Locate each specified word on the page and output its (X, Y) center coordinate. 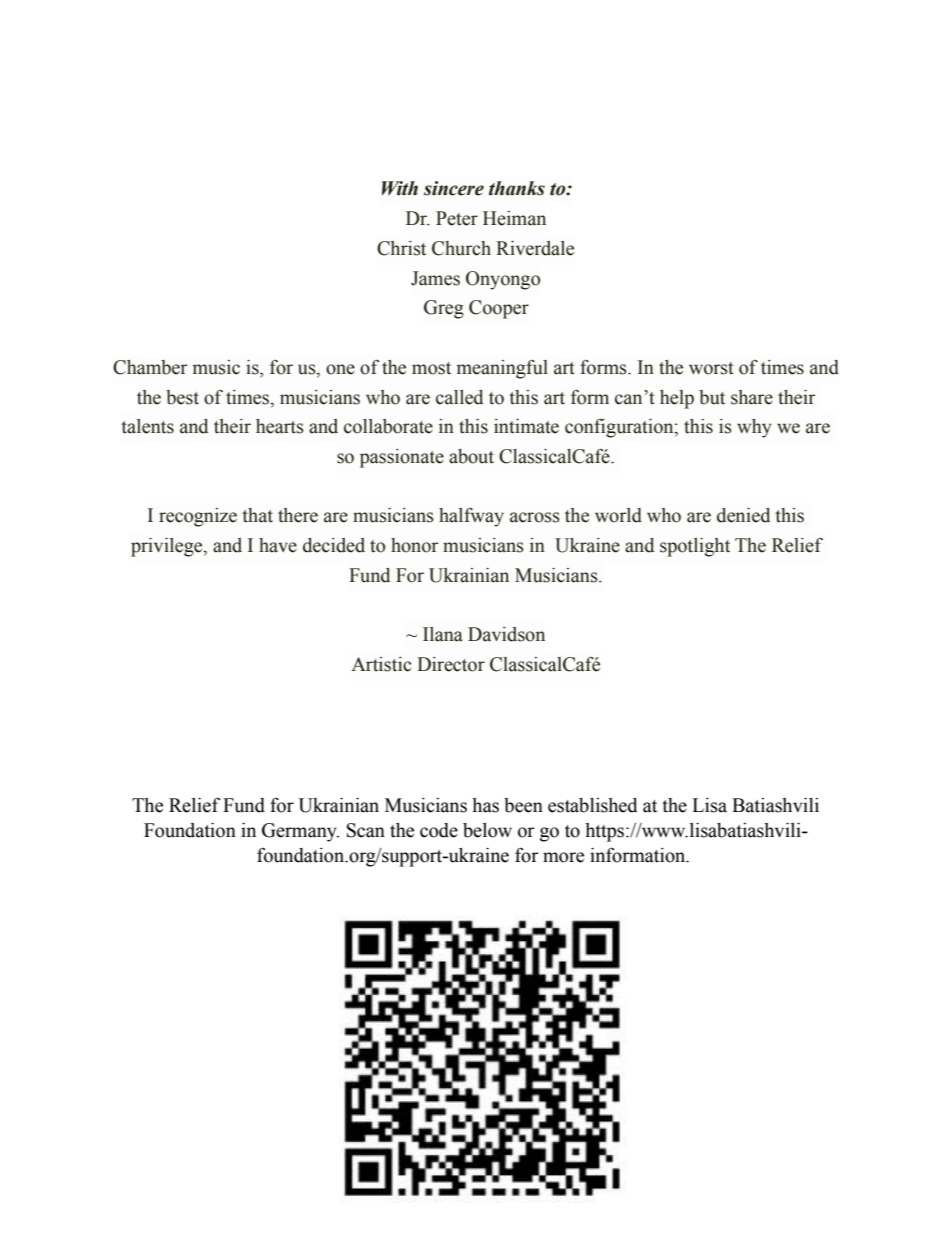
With (400, 188)
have (278, 545)
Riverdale (535, 248)
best (182, 397)
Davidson (506, 634)
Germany (300, 832)
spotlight (695, 547)
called (459, 397)
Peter (457, 218)
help (677, 399)
